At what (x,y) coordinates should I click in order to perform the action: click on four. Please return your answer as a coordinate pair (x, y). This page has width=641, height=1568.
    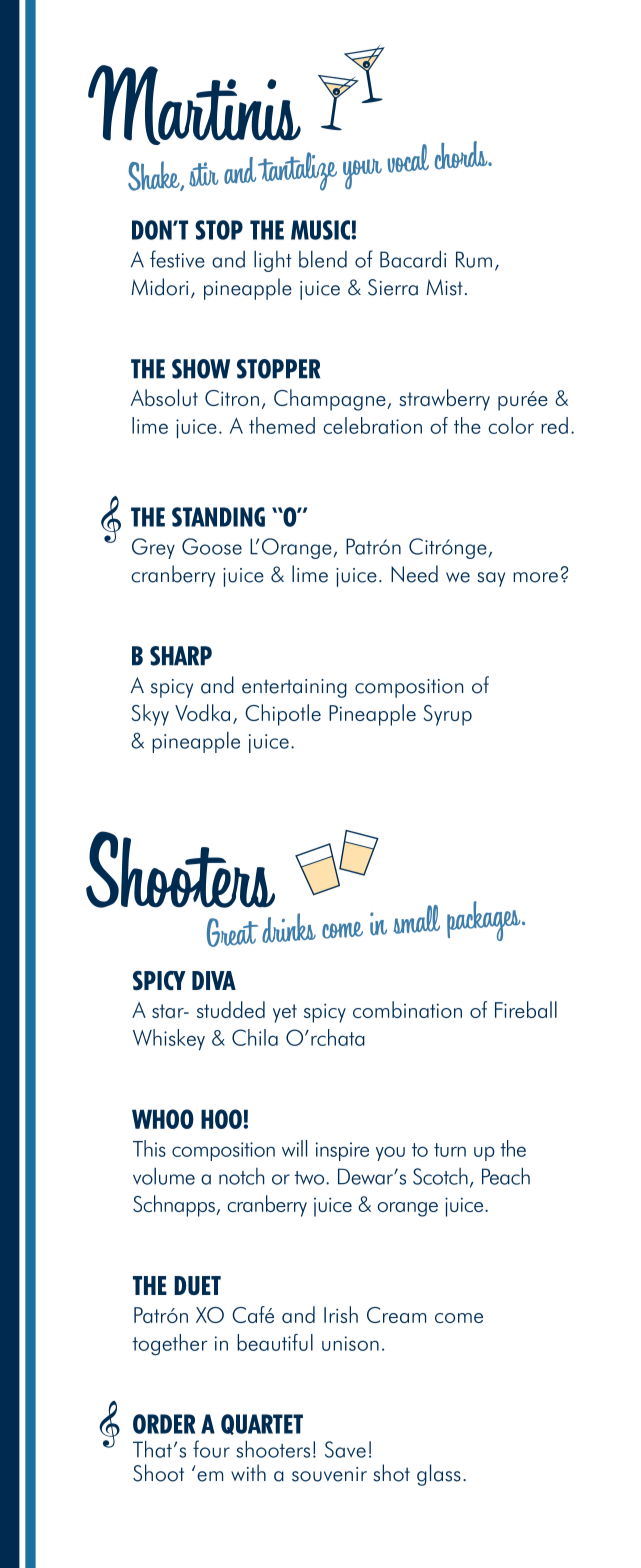
    Looking at the image, I should click on (211, 1449).
